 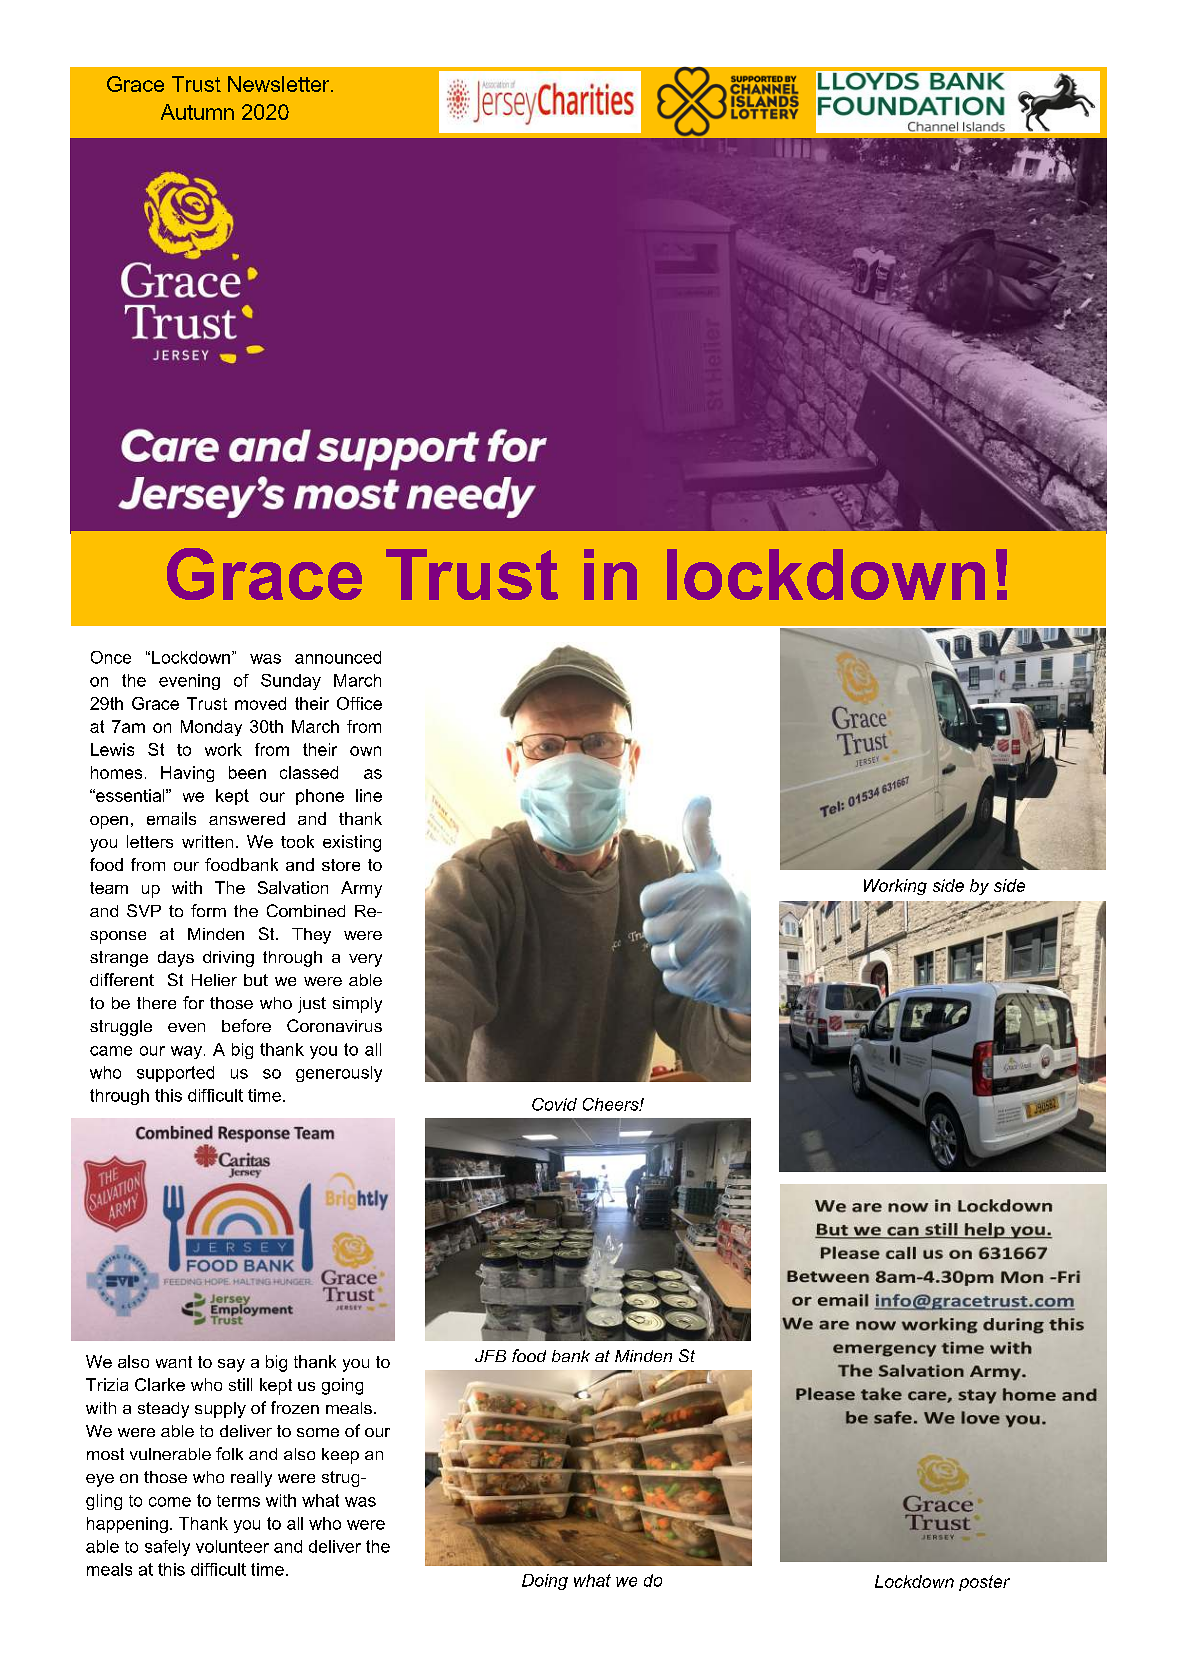 I want to click on way, so click(x=188, y=1052).
